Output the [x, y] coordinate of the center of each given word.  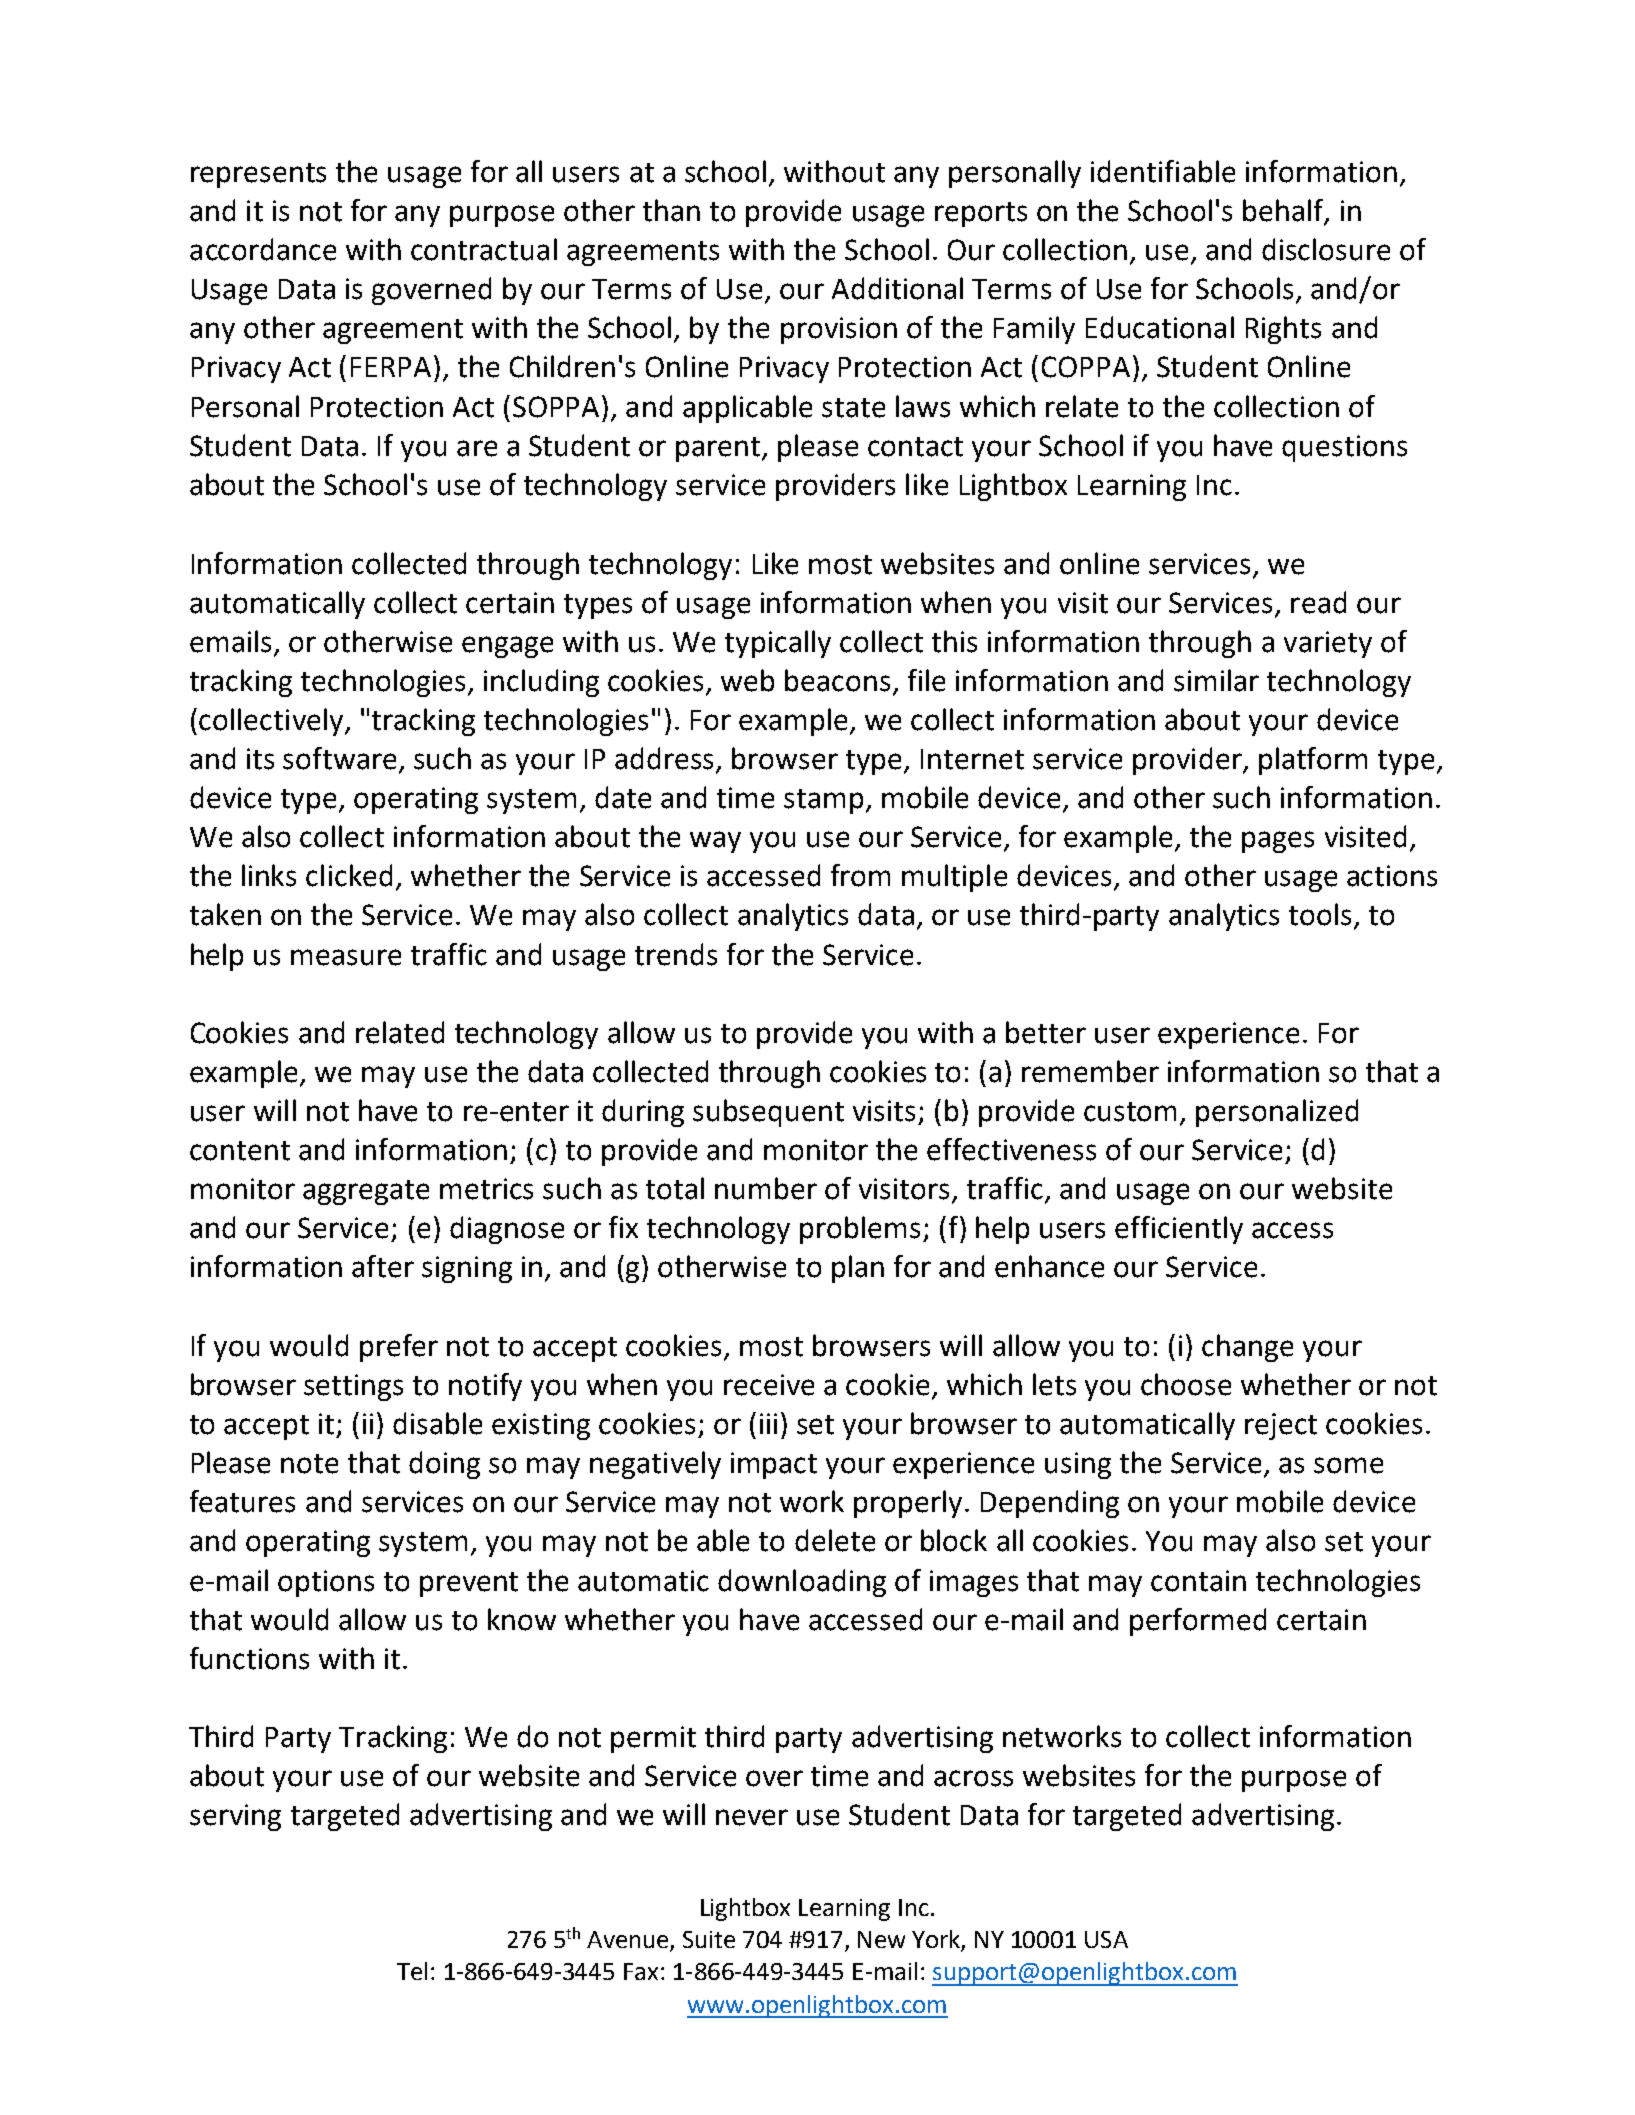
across [973, 1778]
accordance [263, 249]
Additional [897, 288]
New [881, 1939]
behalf [1284, 211]
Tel [412, 1971]
